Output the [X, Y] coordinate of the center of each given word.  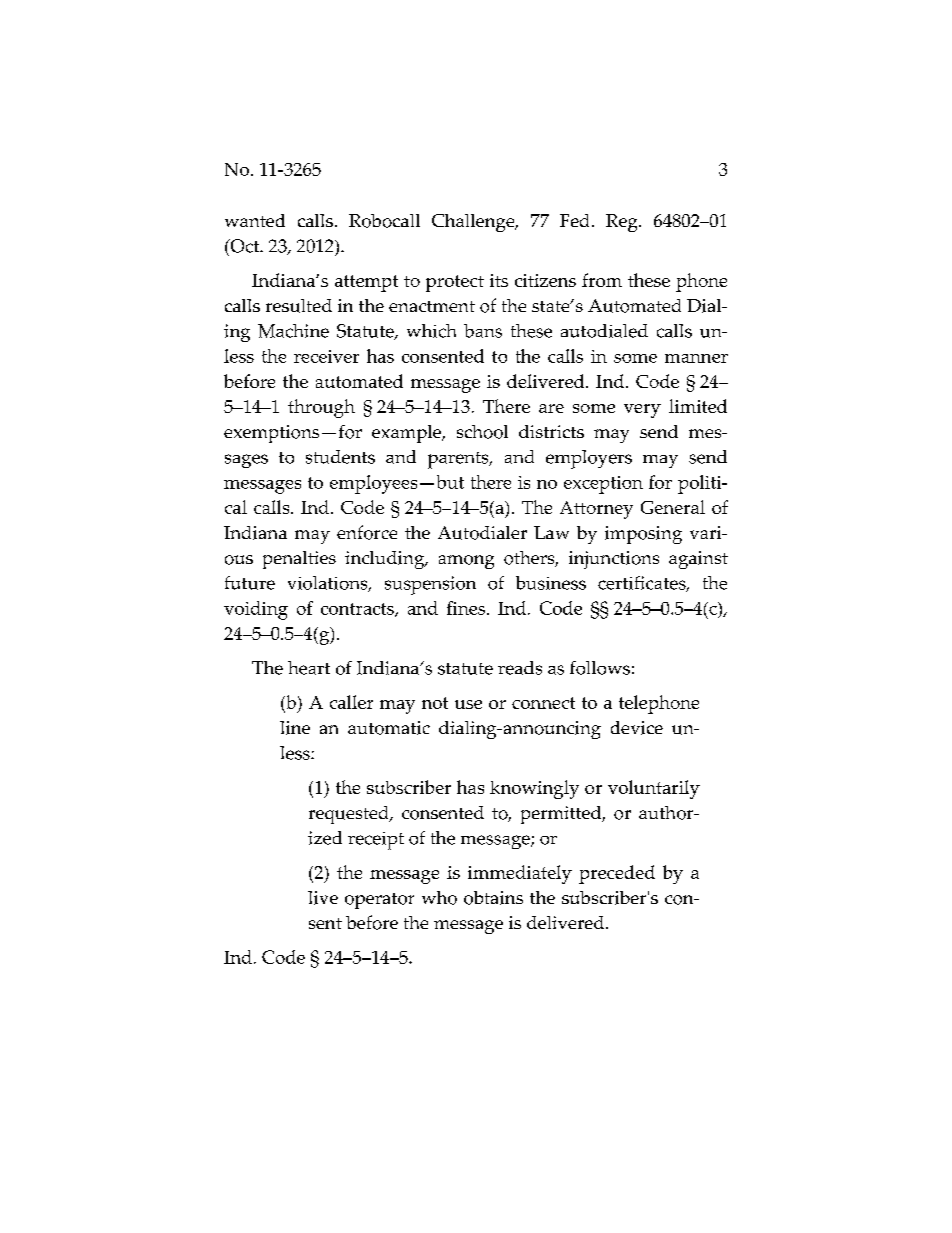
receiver [326, 356]
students [340, 457]
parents [459, 460]
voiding [256, 610]
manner [696, 358]
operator [379, 901]
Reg [623, 223]
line [295, 728]
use [468, 704]
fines [466, 608]
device [637, 728]
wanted [255, 220]
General [673, 507]
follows [600, 668]
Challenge [474, 223]
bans [483, 331]
